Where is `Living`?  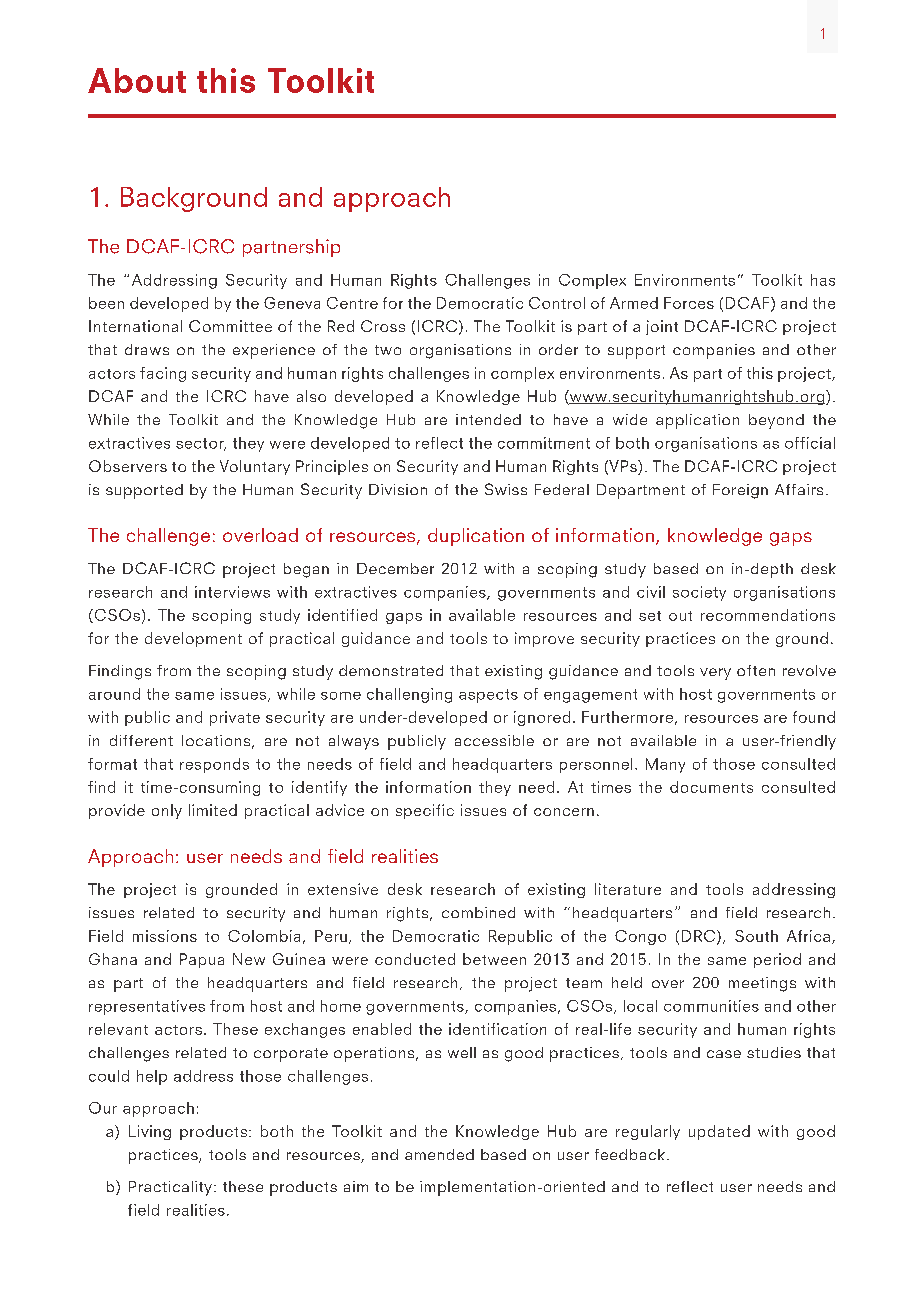
Living is located at coordinates (150, 1132).
